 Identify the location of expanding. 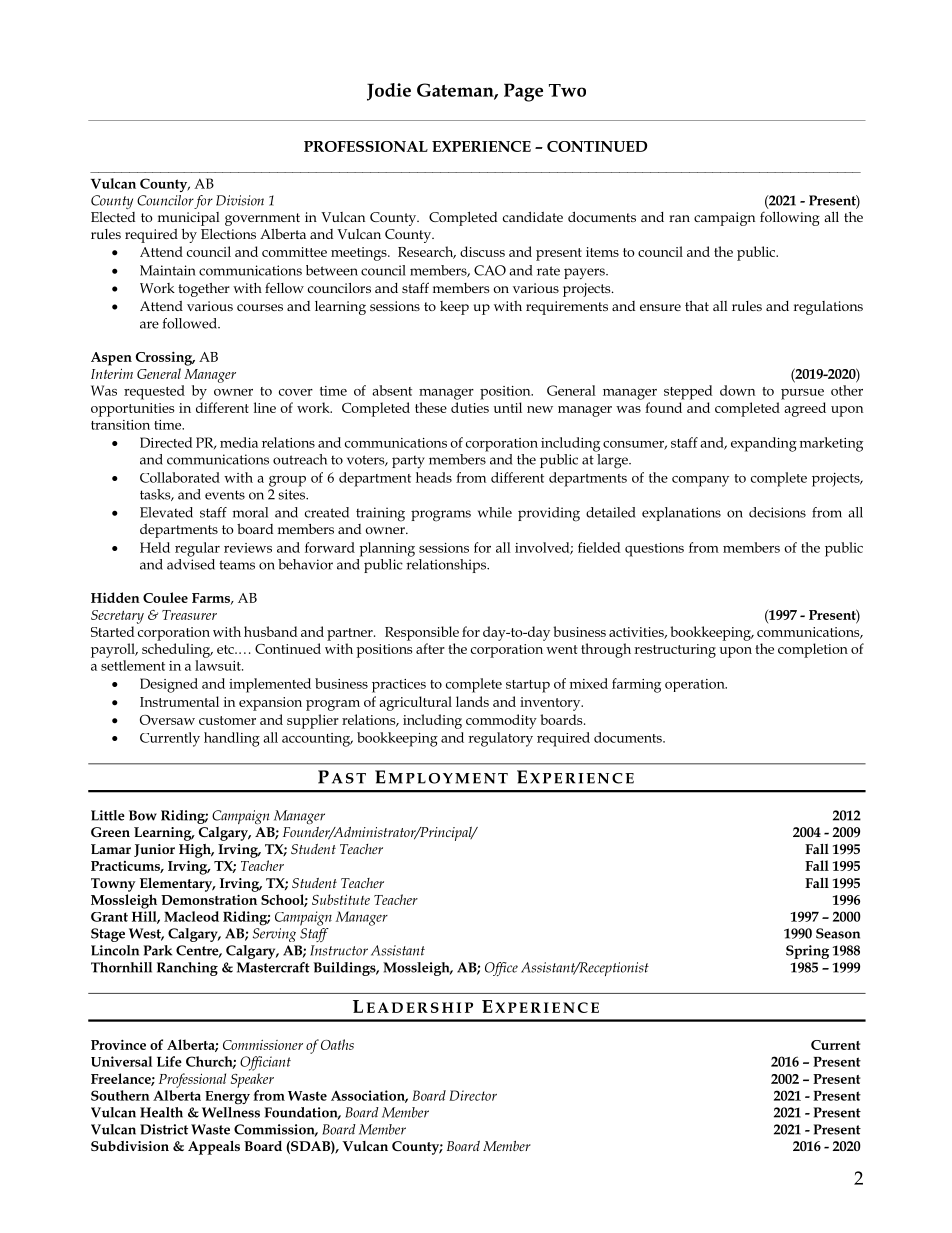
(764, 444).
